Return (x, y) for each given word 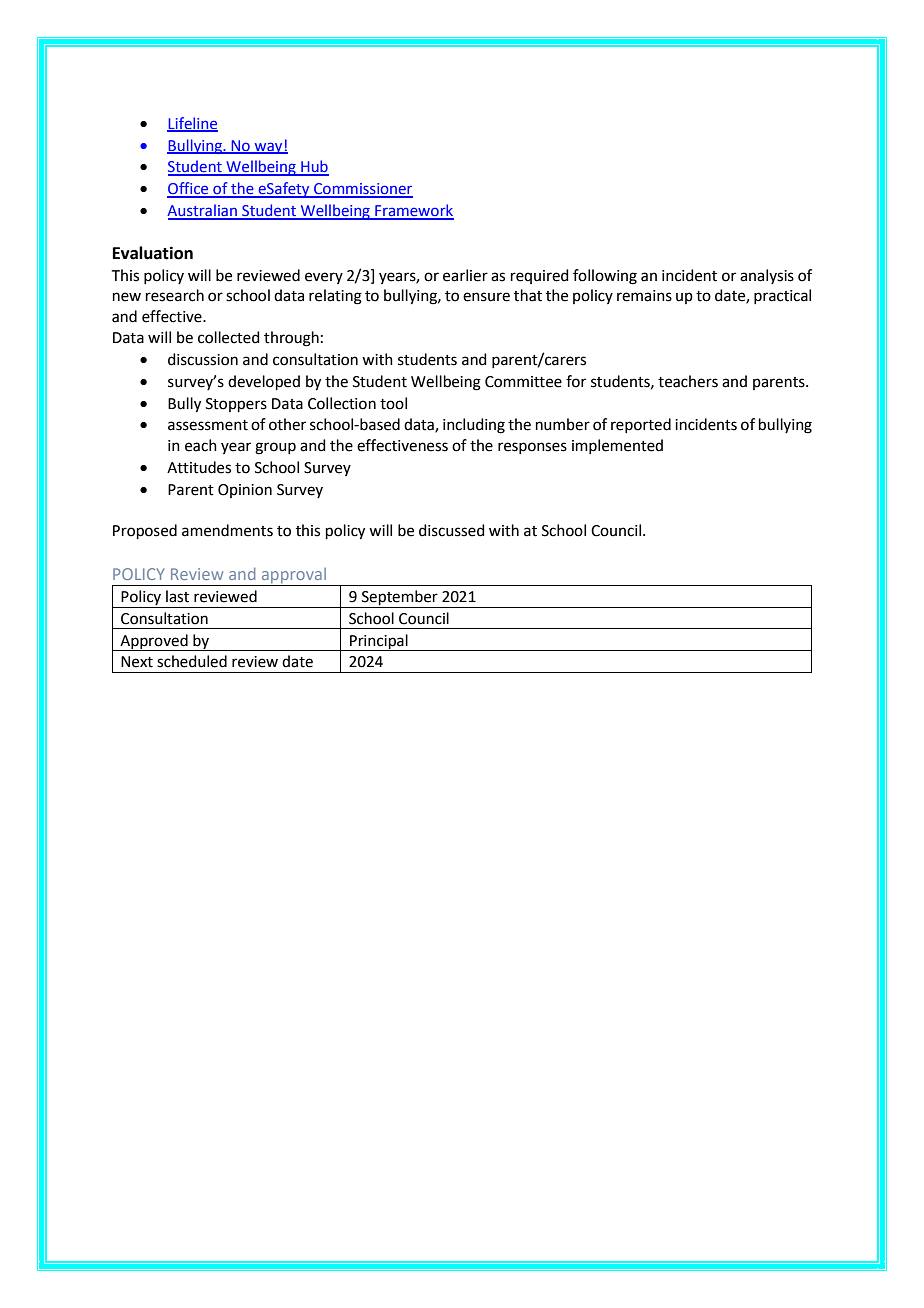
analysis (767, 276)
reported (641, 425)
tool (393, 403)
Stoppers (236, 405)
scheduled (192, 661)
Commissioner (362, 190)
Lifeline (192, 124)
